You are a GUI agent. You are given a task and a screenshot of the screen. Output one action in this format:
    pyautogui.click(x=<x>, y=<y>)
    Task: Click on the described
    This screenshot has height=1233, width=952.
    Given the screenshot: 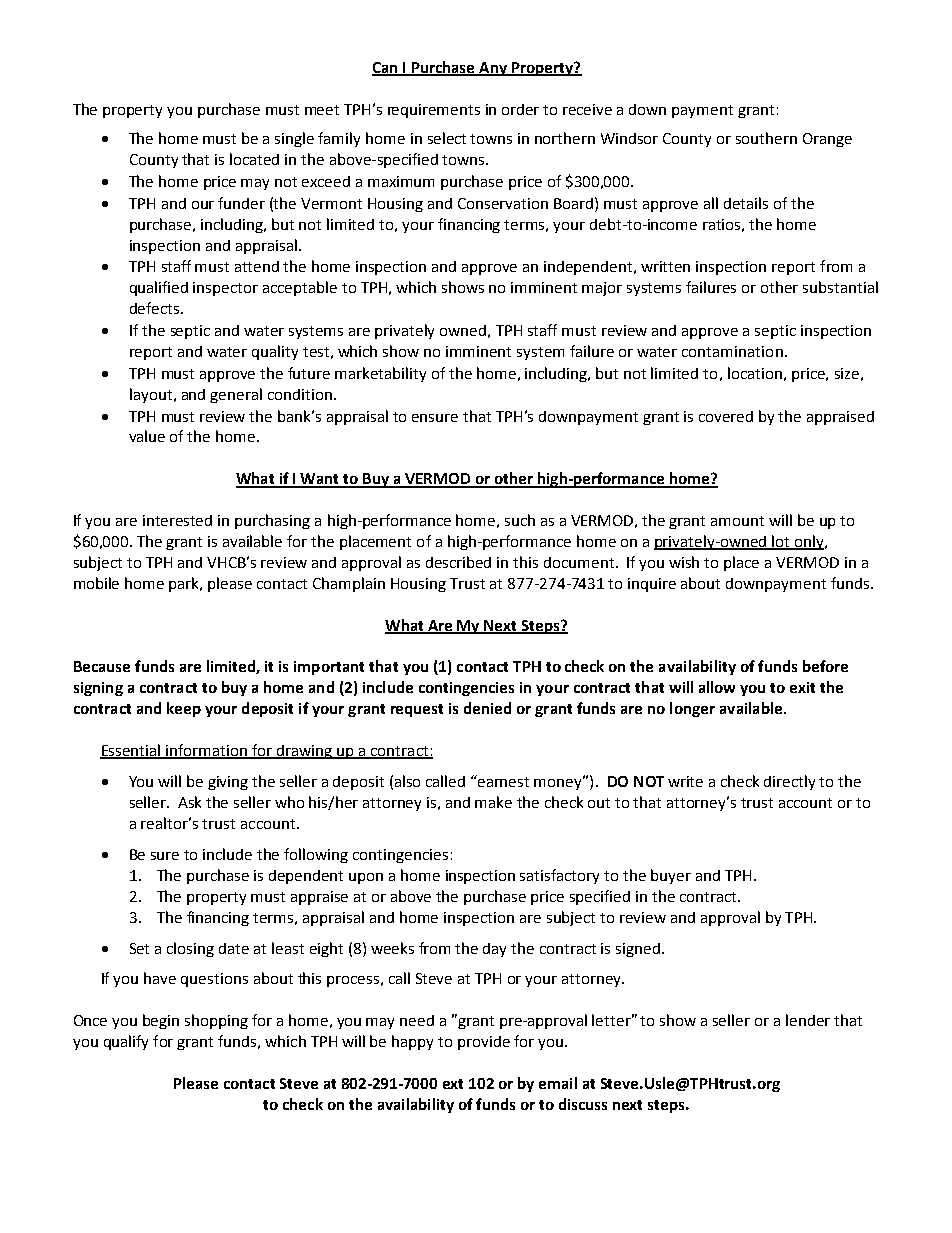 What is the action you would take?
    pyautogui.click(x=458, y=562)
